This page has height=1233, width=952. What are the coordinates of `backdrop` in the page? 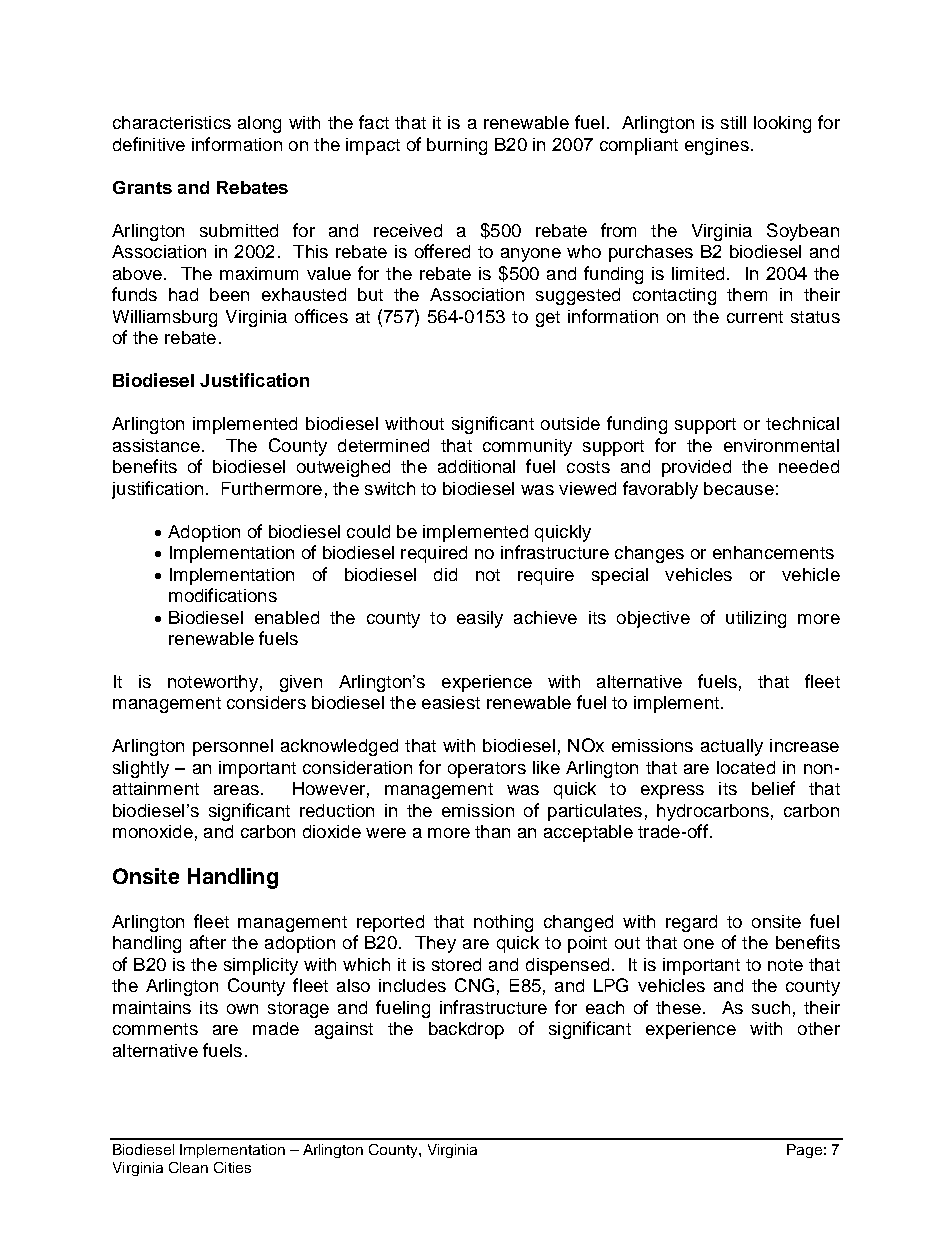 It's located at (466, 1030).
